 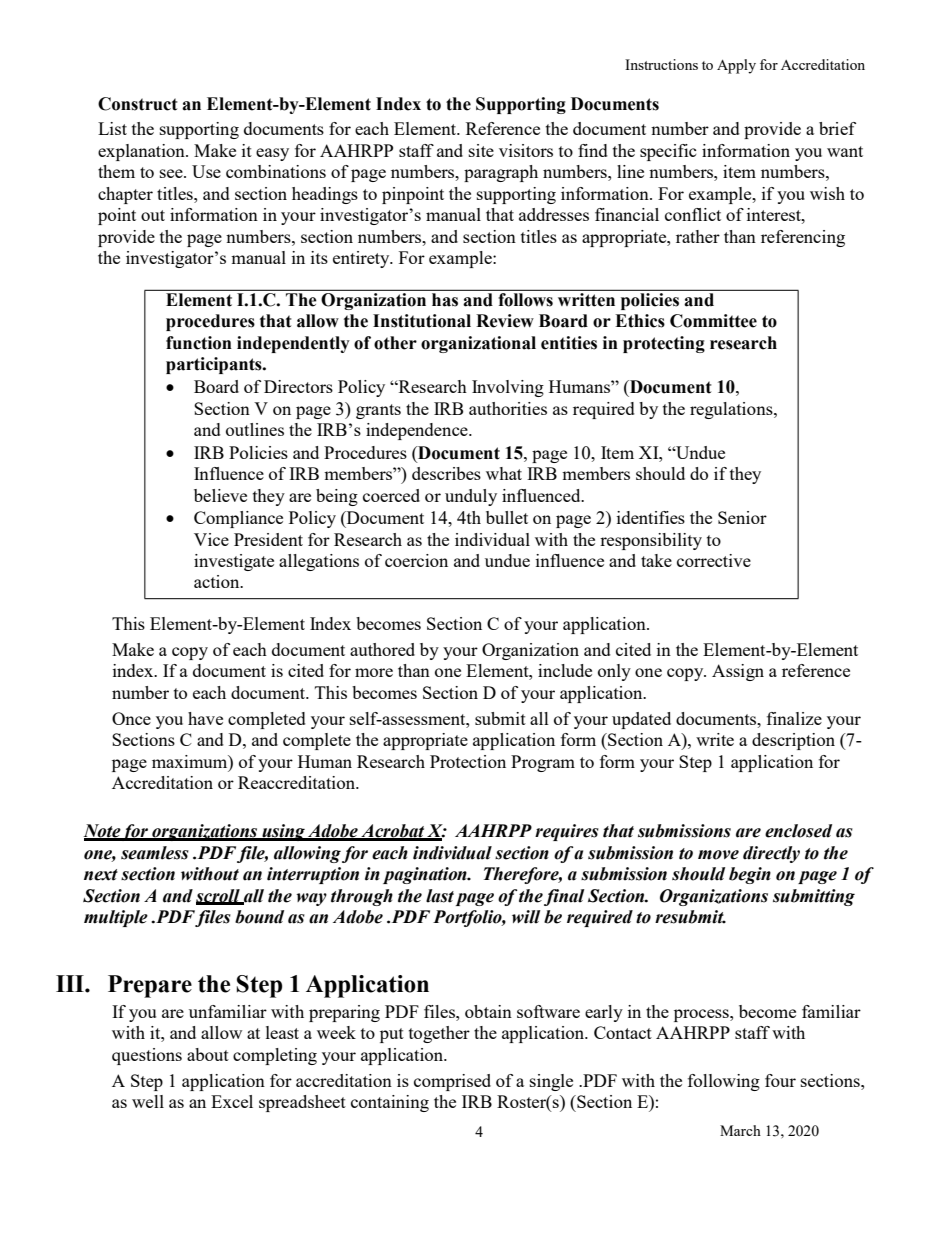 I want to click on Construct, so click(x=138, y=104).
